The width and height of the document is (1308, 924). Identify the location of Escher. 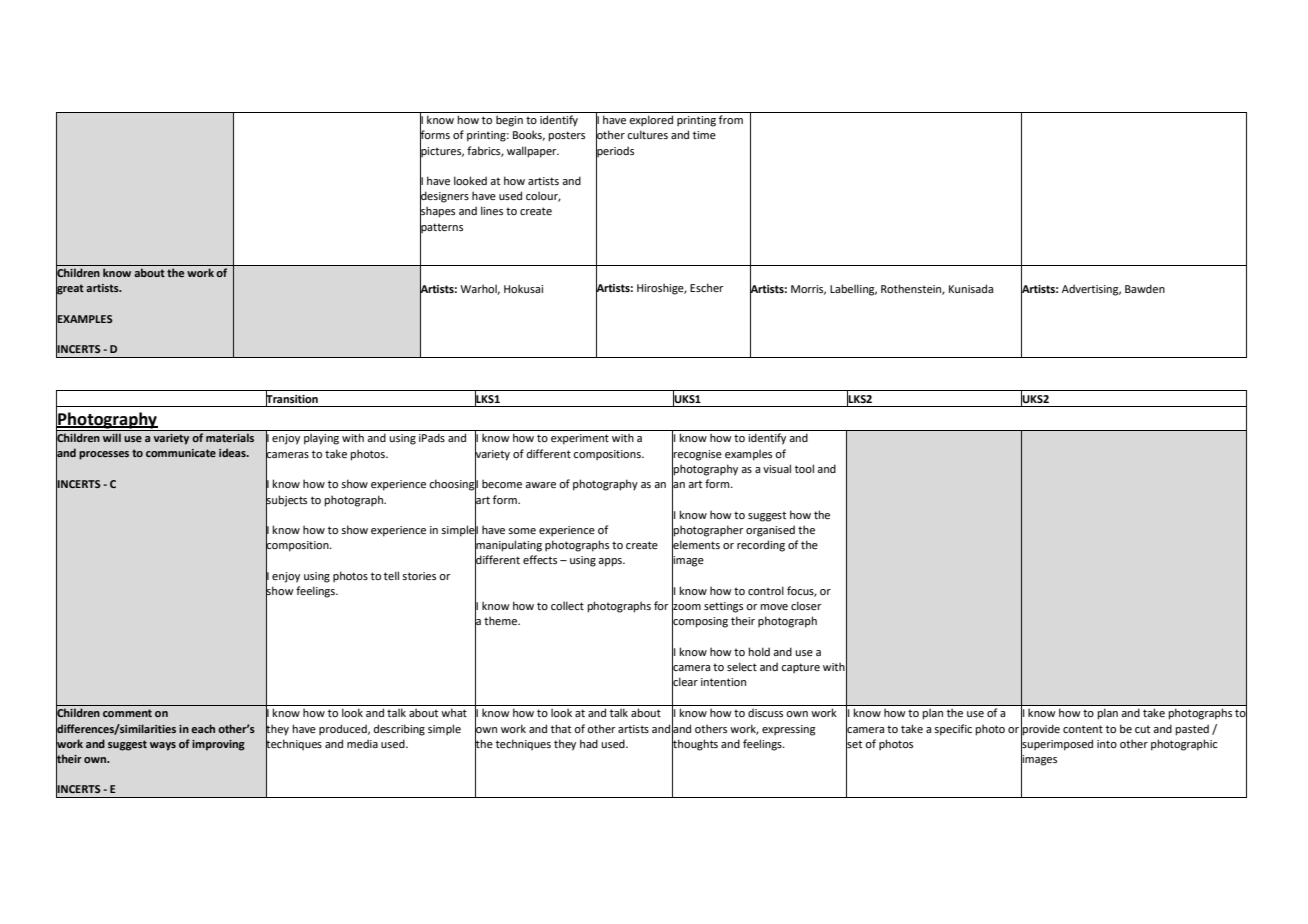
(707, 287).
